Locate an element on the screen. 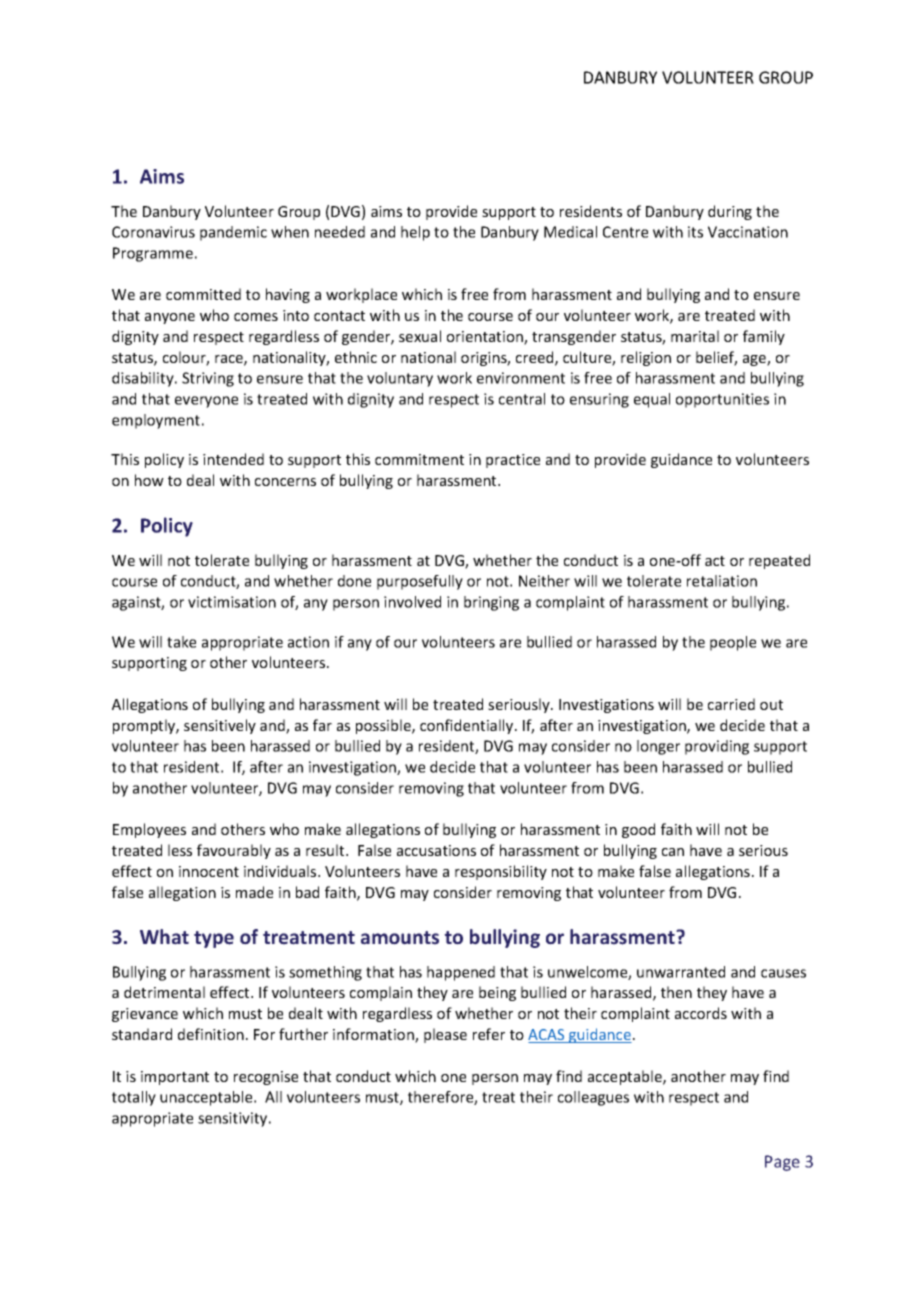  help is located at coordinates (415, 233).
